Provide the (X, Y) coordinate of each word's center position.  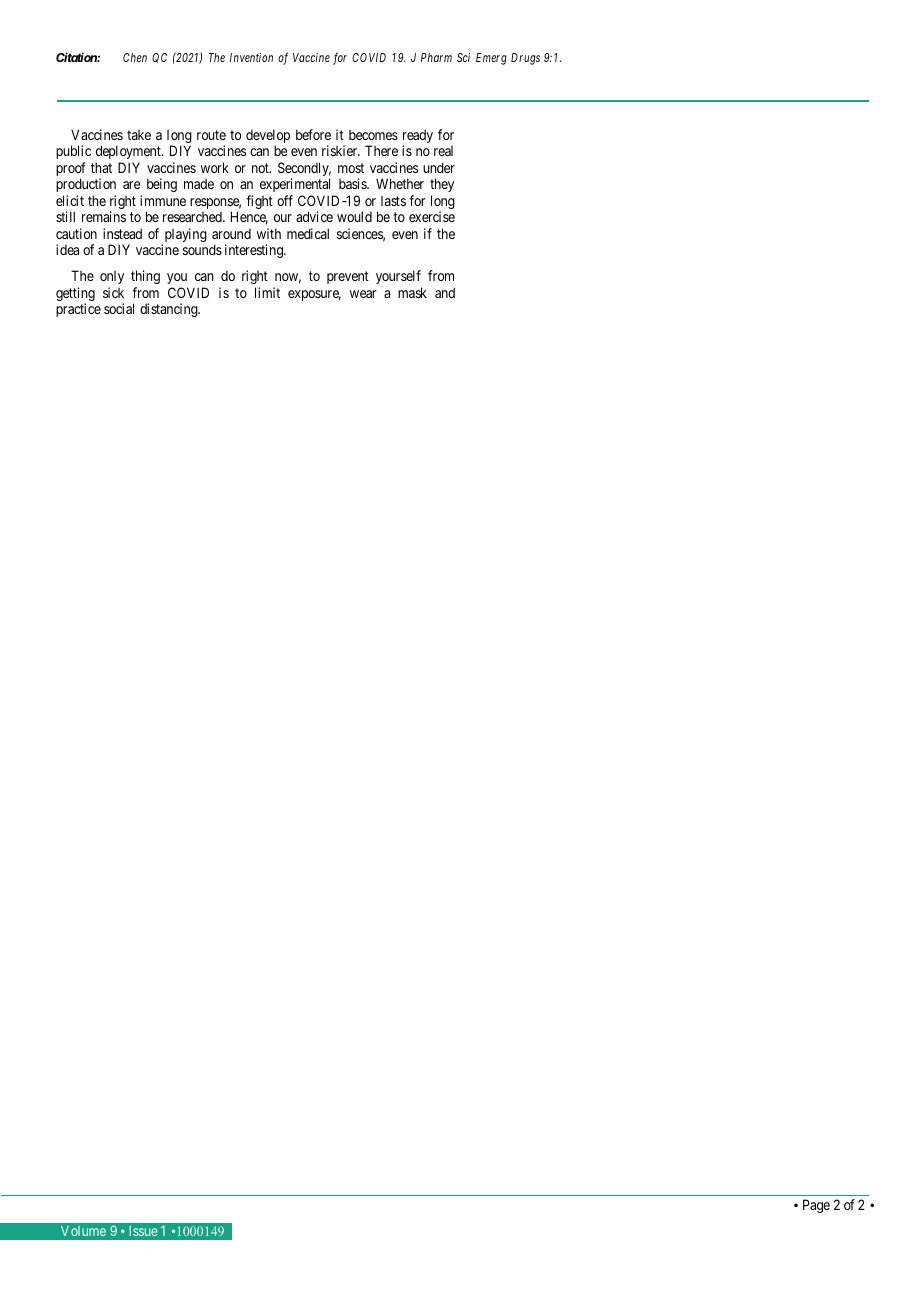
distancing (170, 310)
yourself (399, 279)
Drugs (525, 59)
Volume (83, 1231)
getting (75, 295)
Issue (143, 1231)
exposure (314, 295)
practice (78, 310)
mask (412, 292)
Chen (135, 57)
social (119, 308)
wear (363, 294)
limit (267, 292)
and (445, 292)
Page (816, 1206)
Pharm (436, 57)
